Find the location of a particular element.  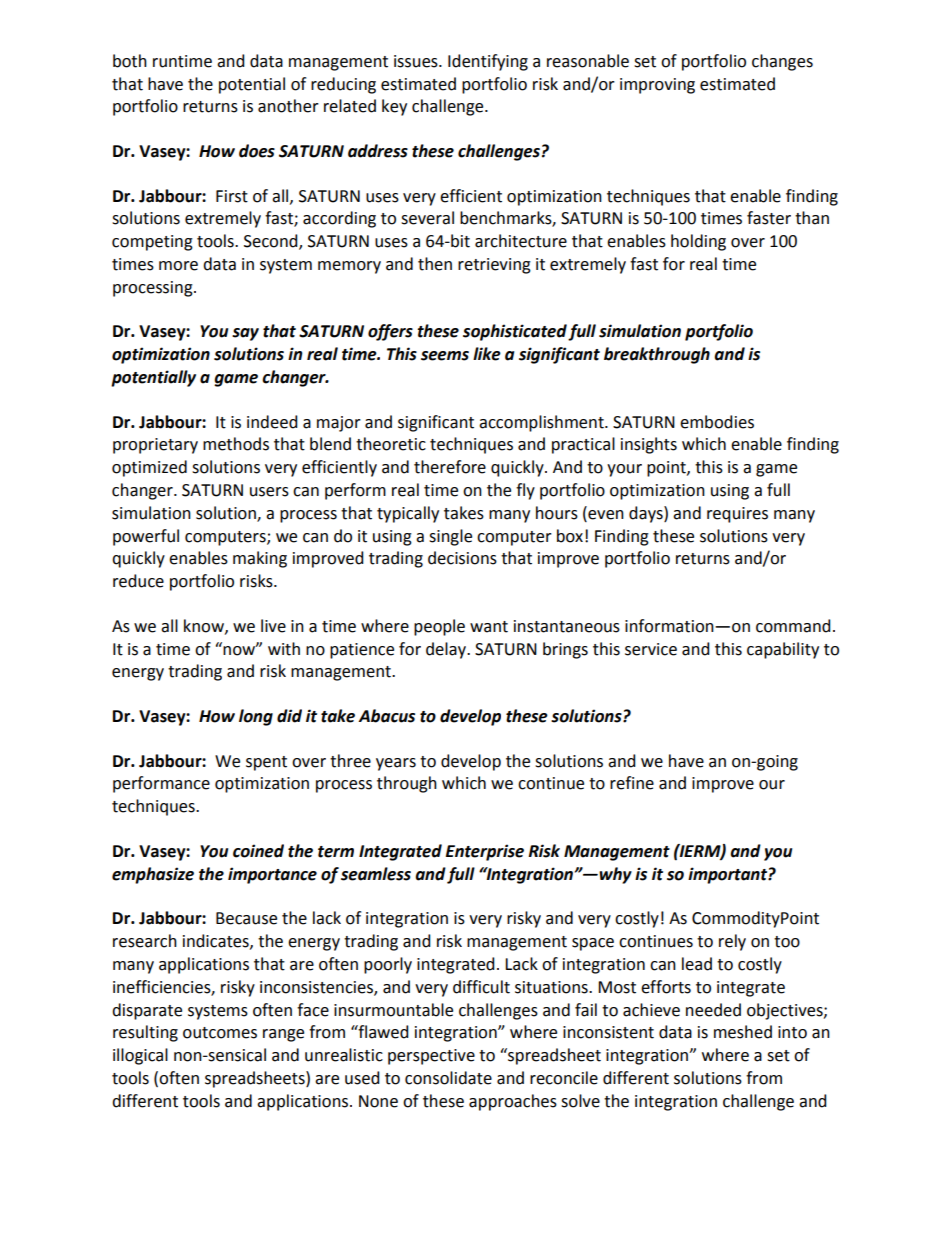

Identifying is located at coordinates (488, 62).
